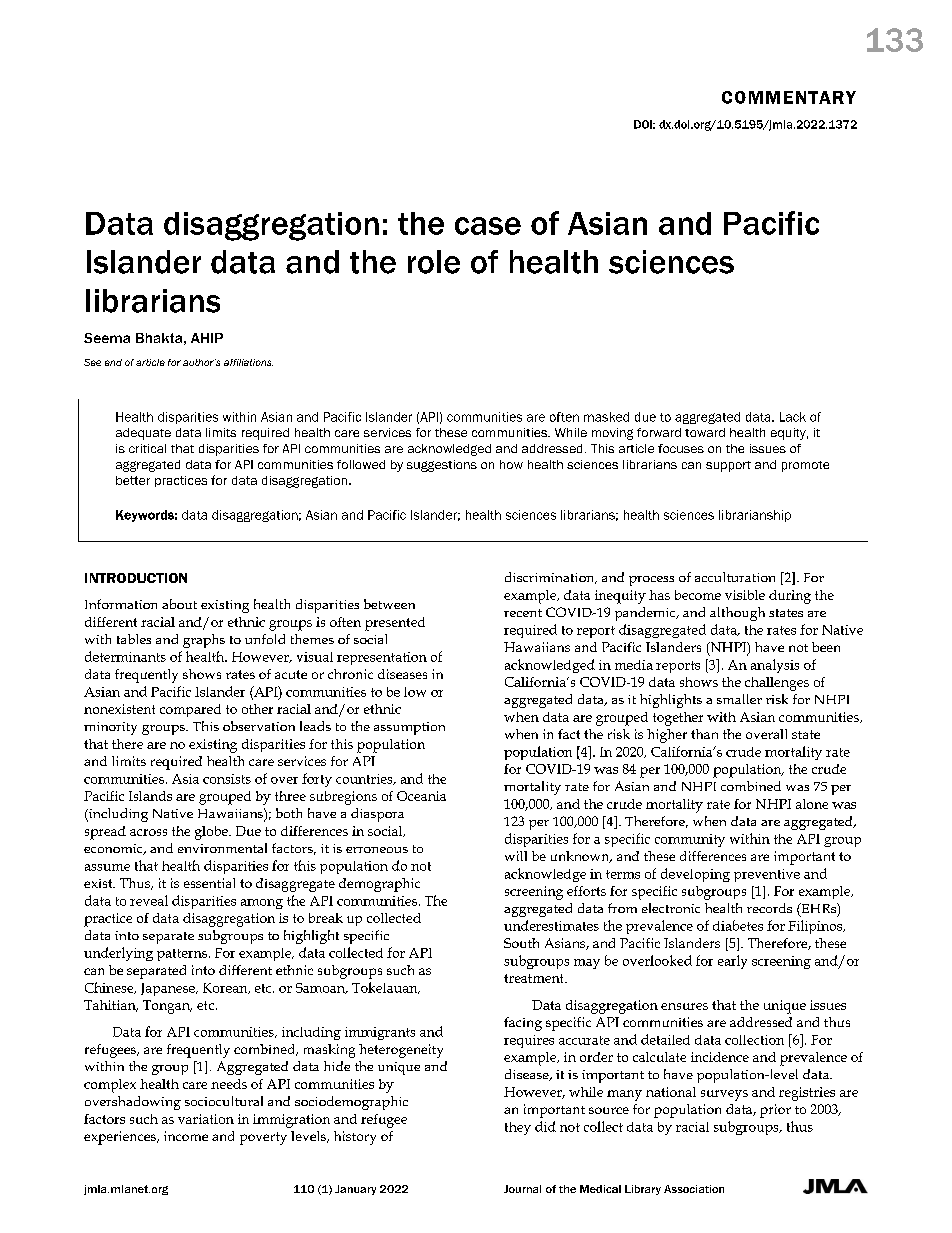  What do you see at coordinates (518, 1128) in the page?
I see `they` at bounding box center [518, 1128].
